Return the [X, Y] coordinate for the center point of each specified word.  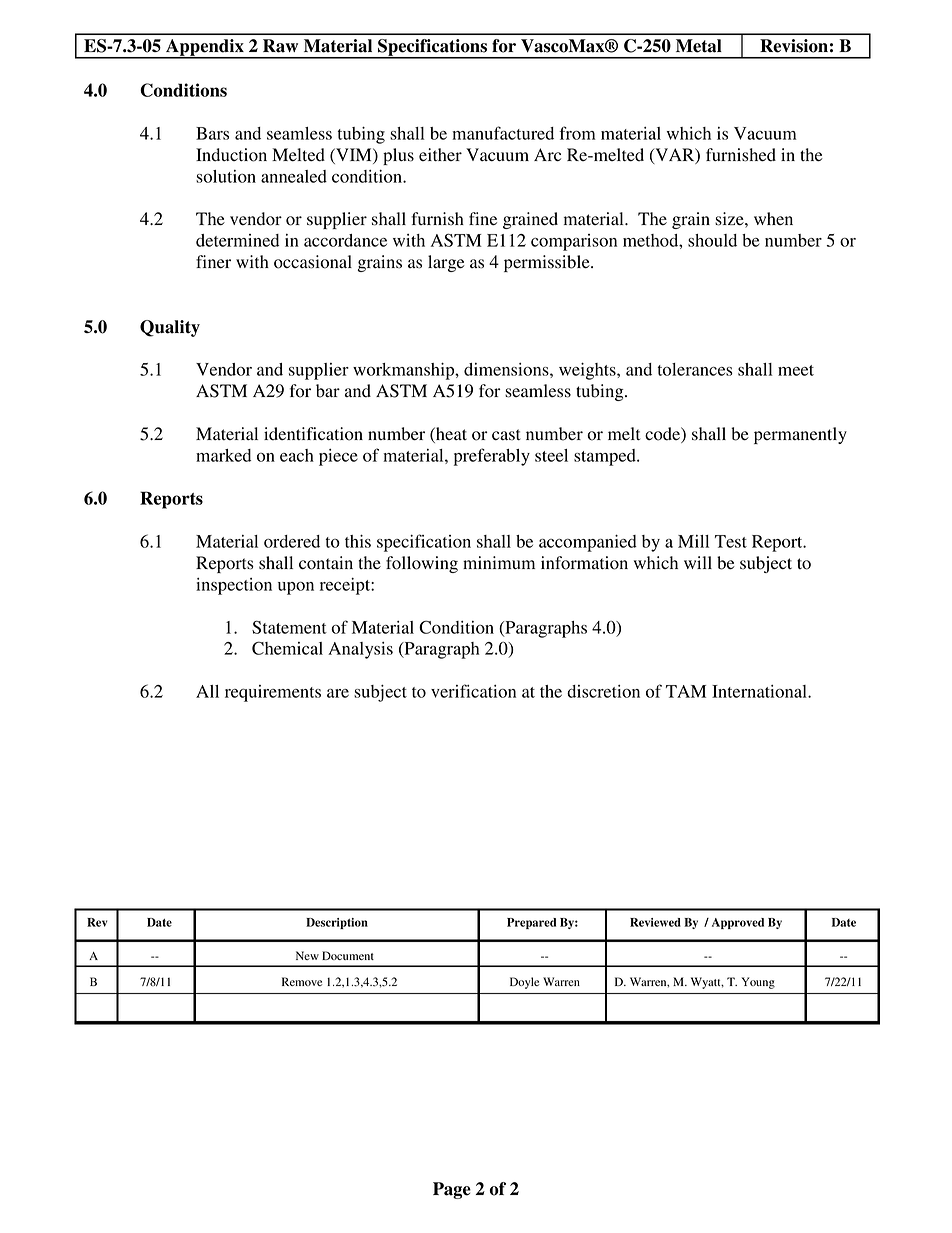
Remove [302, 981]
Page [452, 1190]
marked [223, 455]
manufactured [503, 133]
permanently [800, 435]
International [760, 691]
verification [473, 691]
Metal [699, 46]
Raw [280, 46]
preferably [492, 457]
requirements [273, 693]
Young [758, 983]
